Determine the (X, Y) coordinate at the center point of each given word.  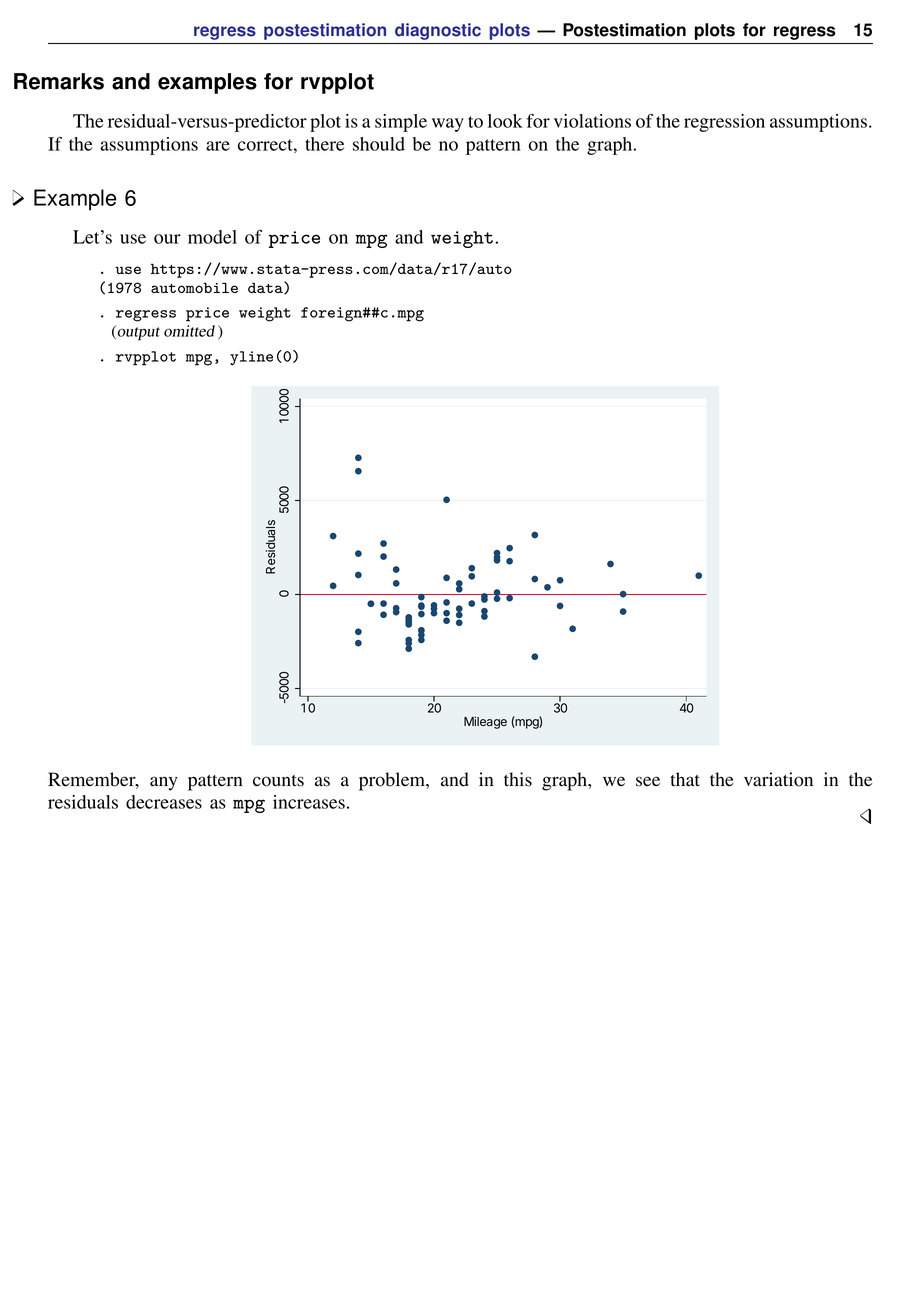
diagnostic (438, 31)
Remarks (59, 81)
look (505, 121)
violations (592, 121)
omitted (189, 331)
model (212, 237)
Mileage (485, 722)
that (685, 779)
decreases (164, 802)
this (518, 779)
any (164, 783)
